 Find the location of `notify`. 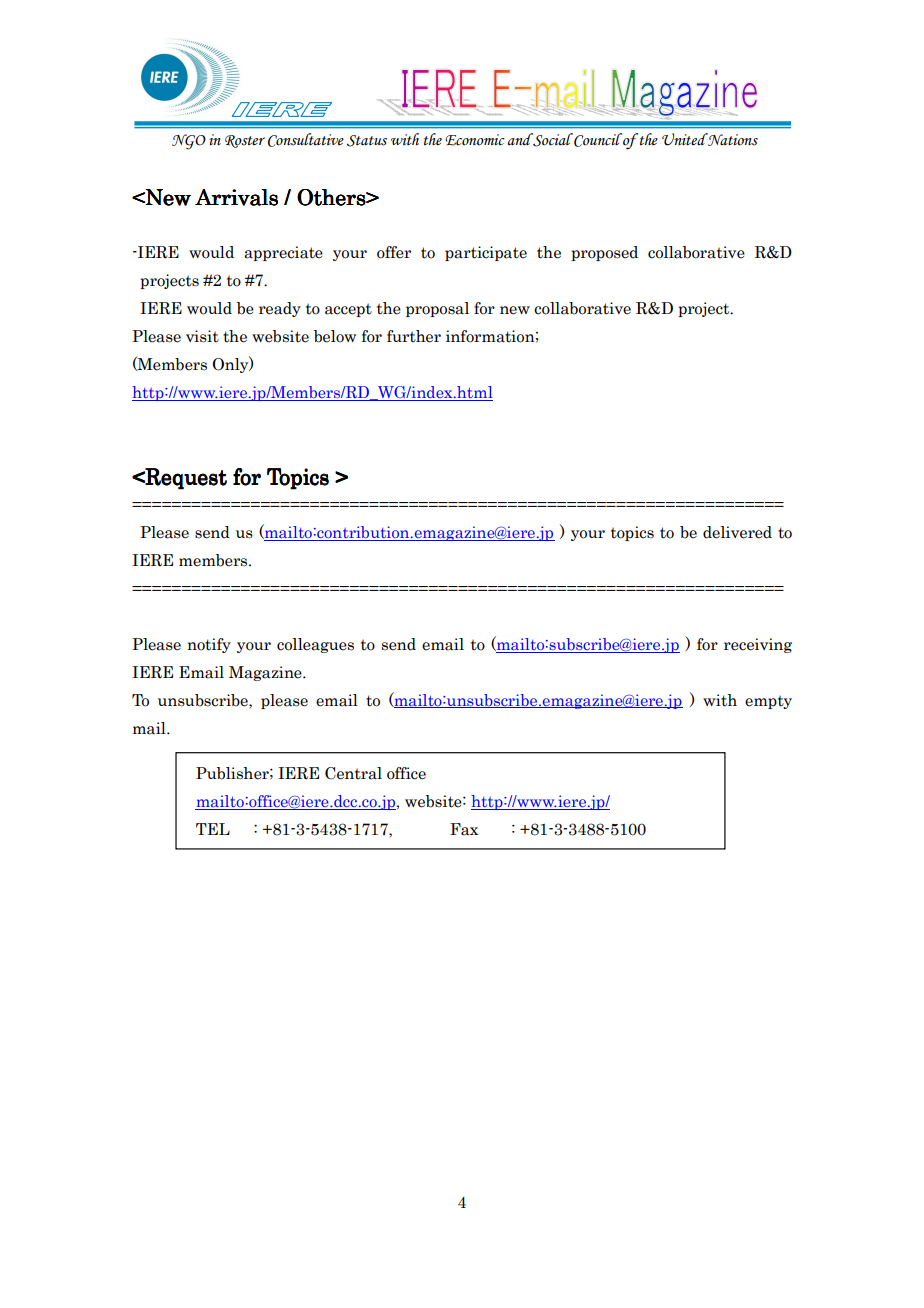

notify is located at coordinates (209, 645).
